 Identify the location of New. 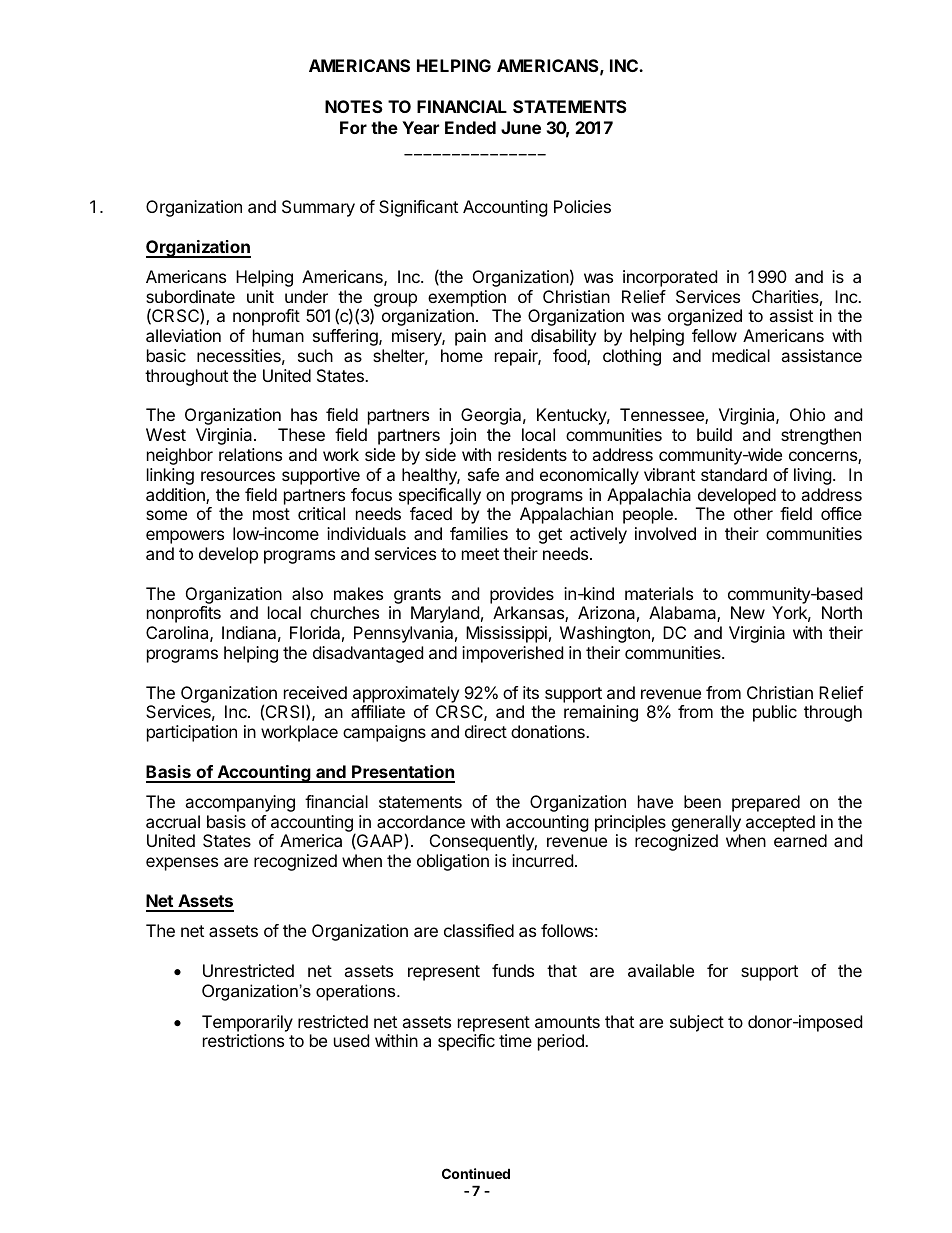
(748, 612).
